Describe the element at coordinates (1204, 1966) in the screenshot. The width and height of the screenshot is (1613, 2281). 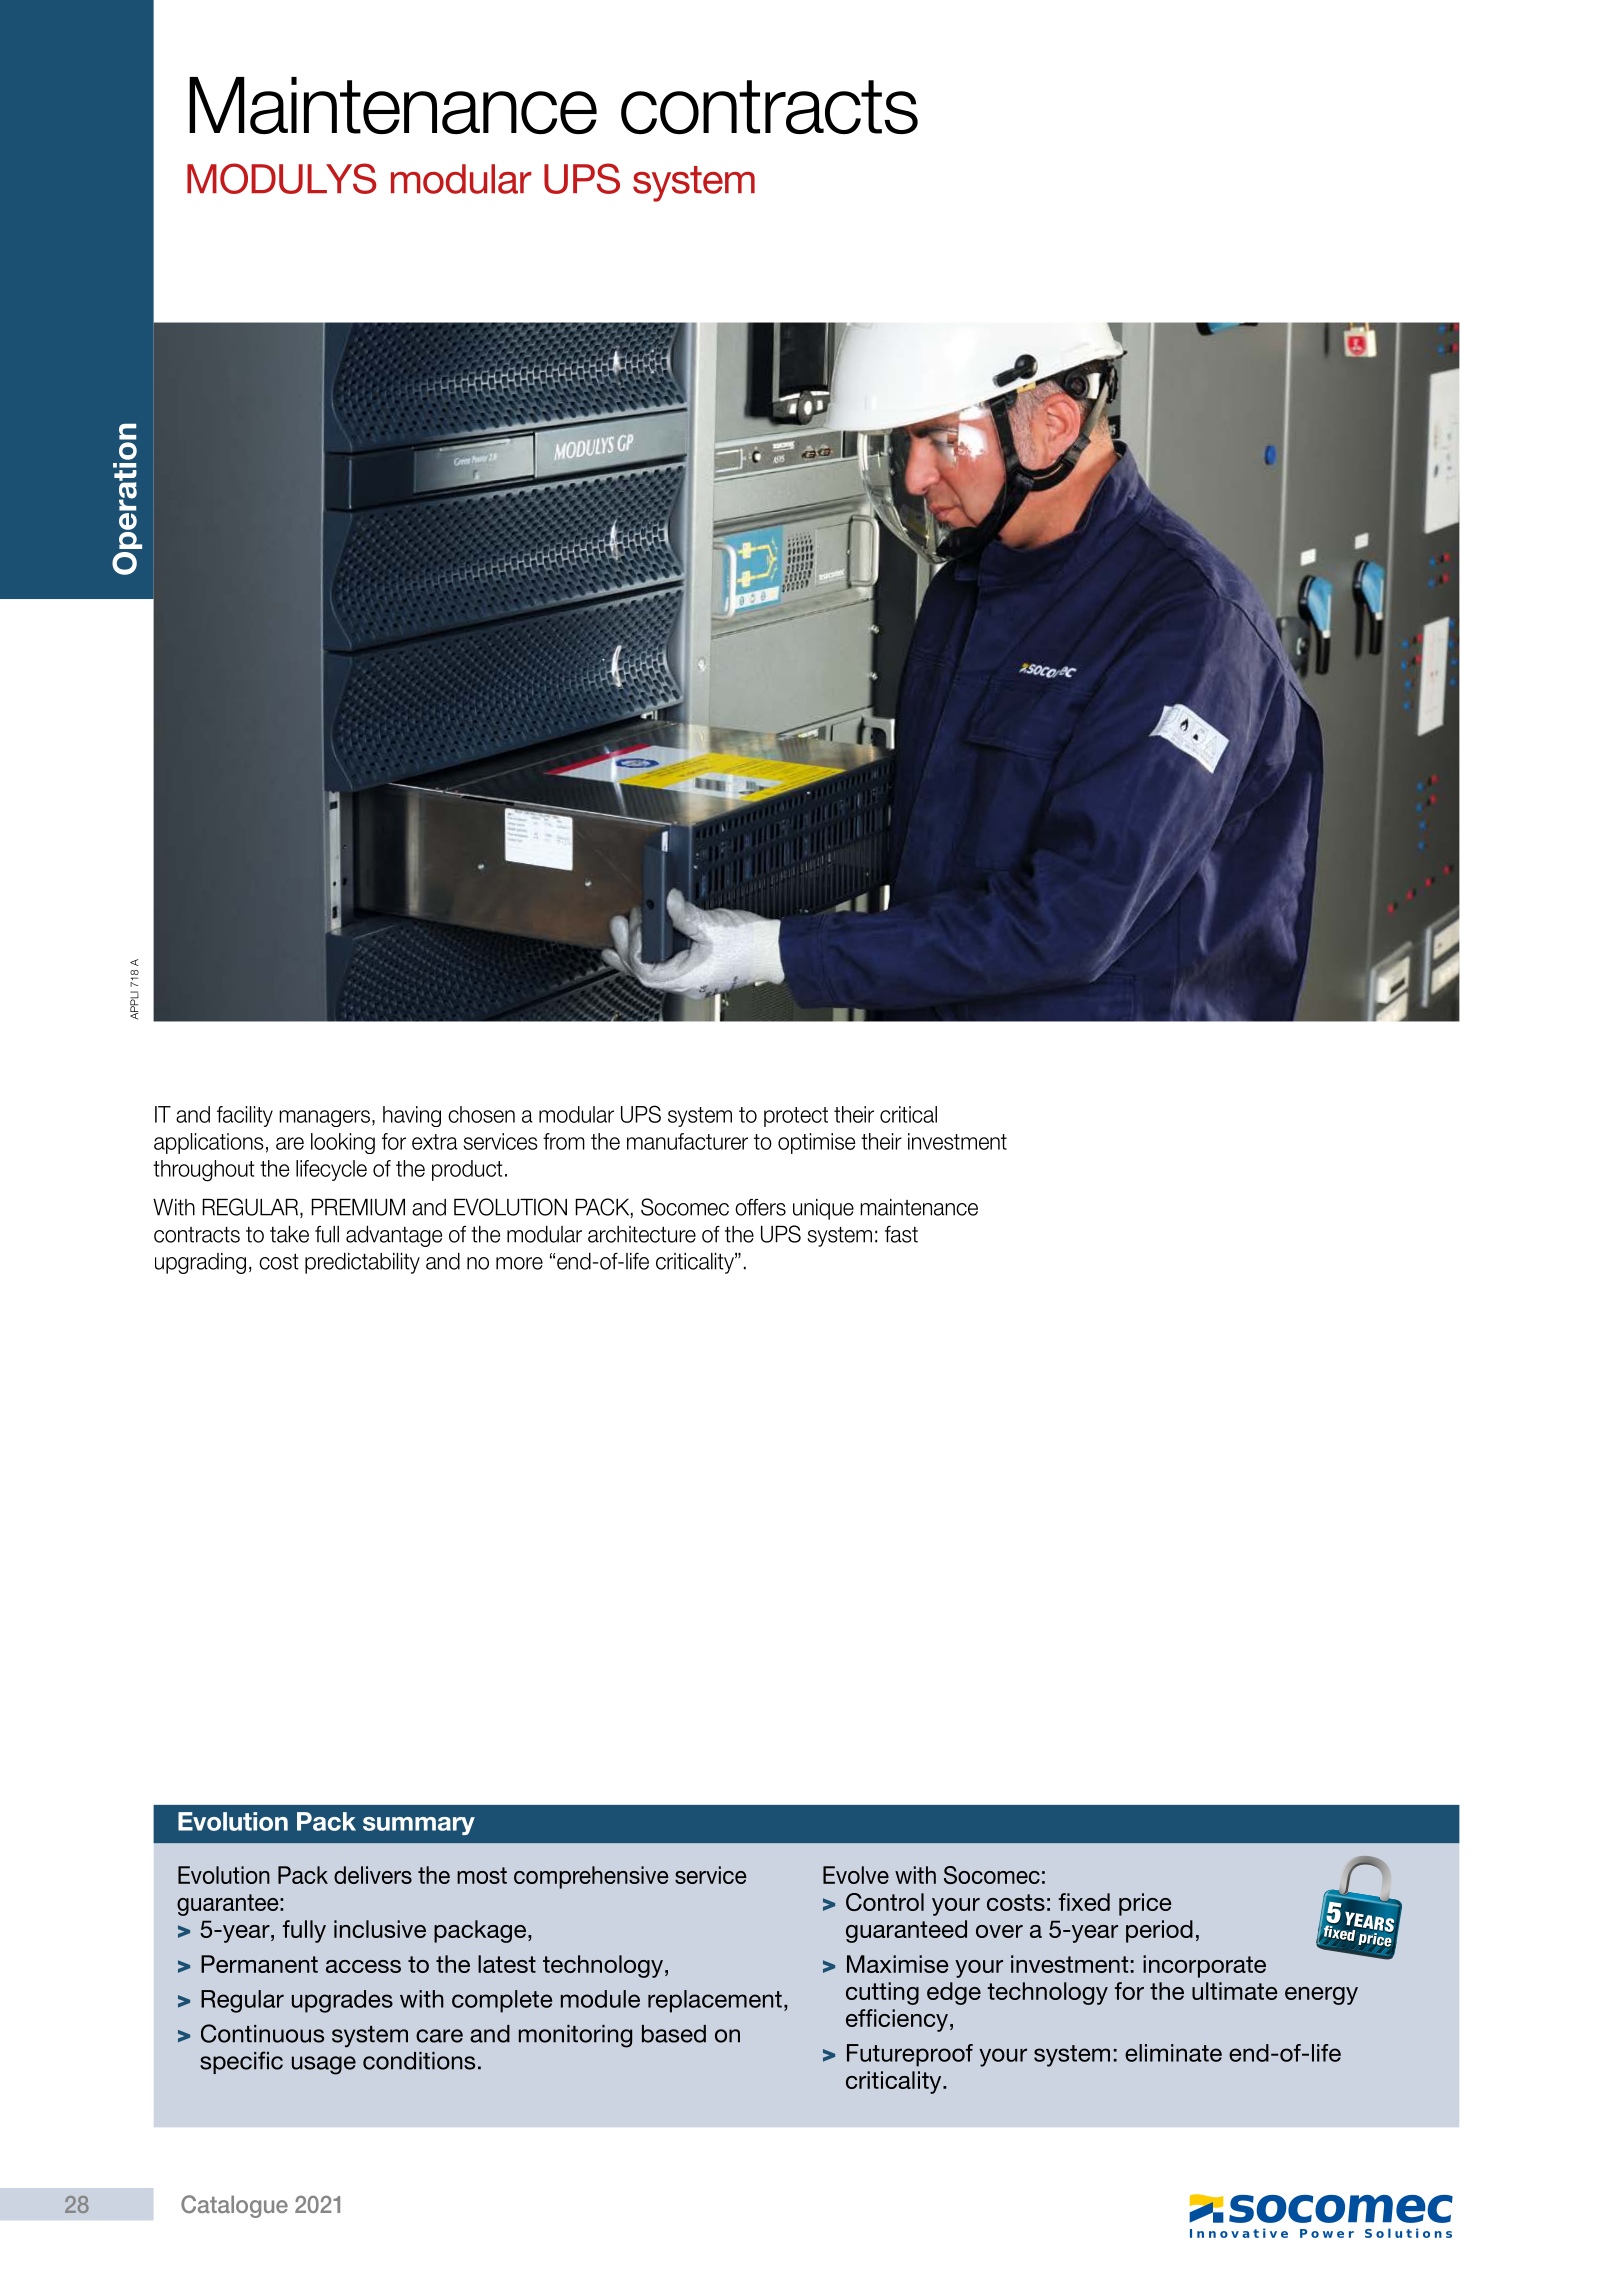
I see `incorporate` at that location.
